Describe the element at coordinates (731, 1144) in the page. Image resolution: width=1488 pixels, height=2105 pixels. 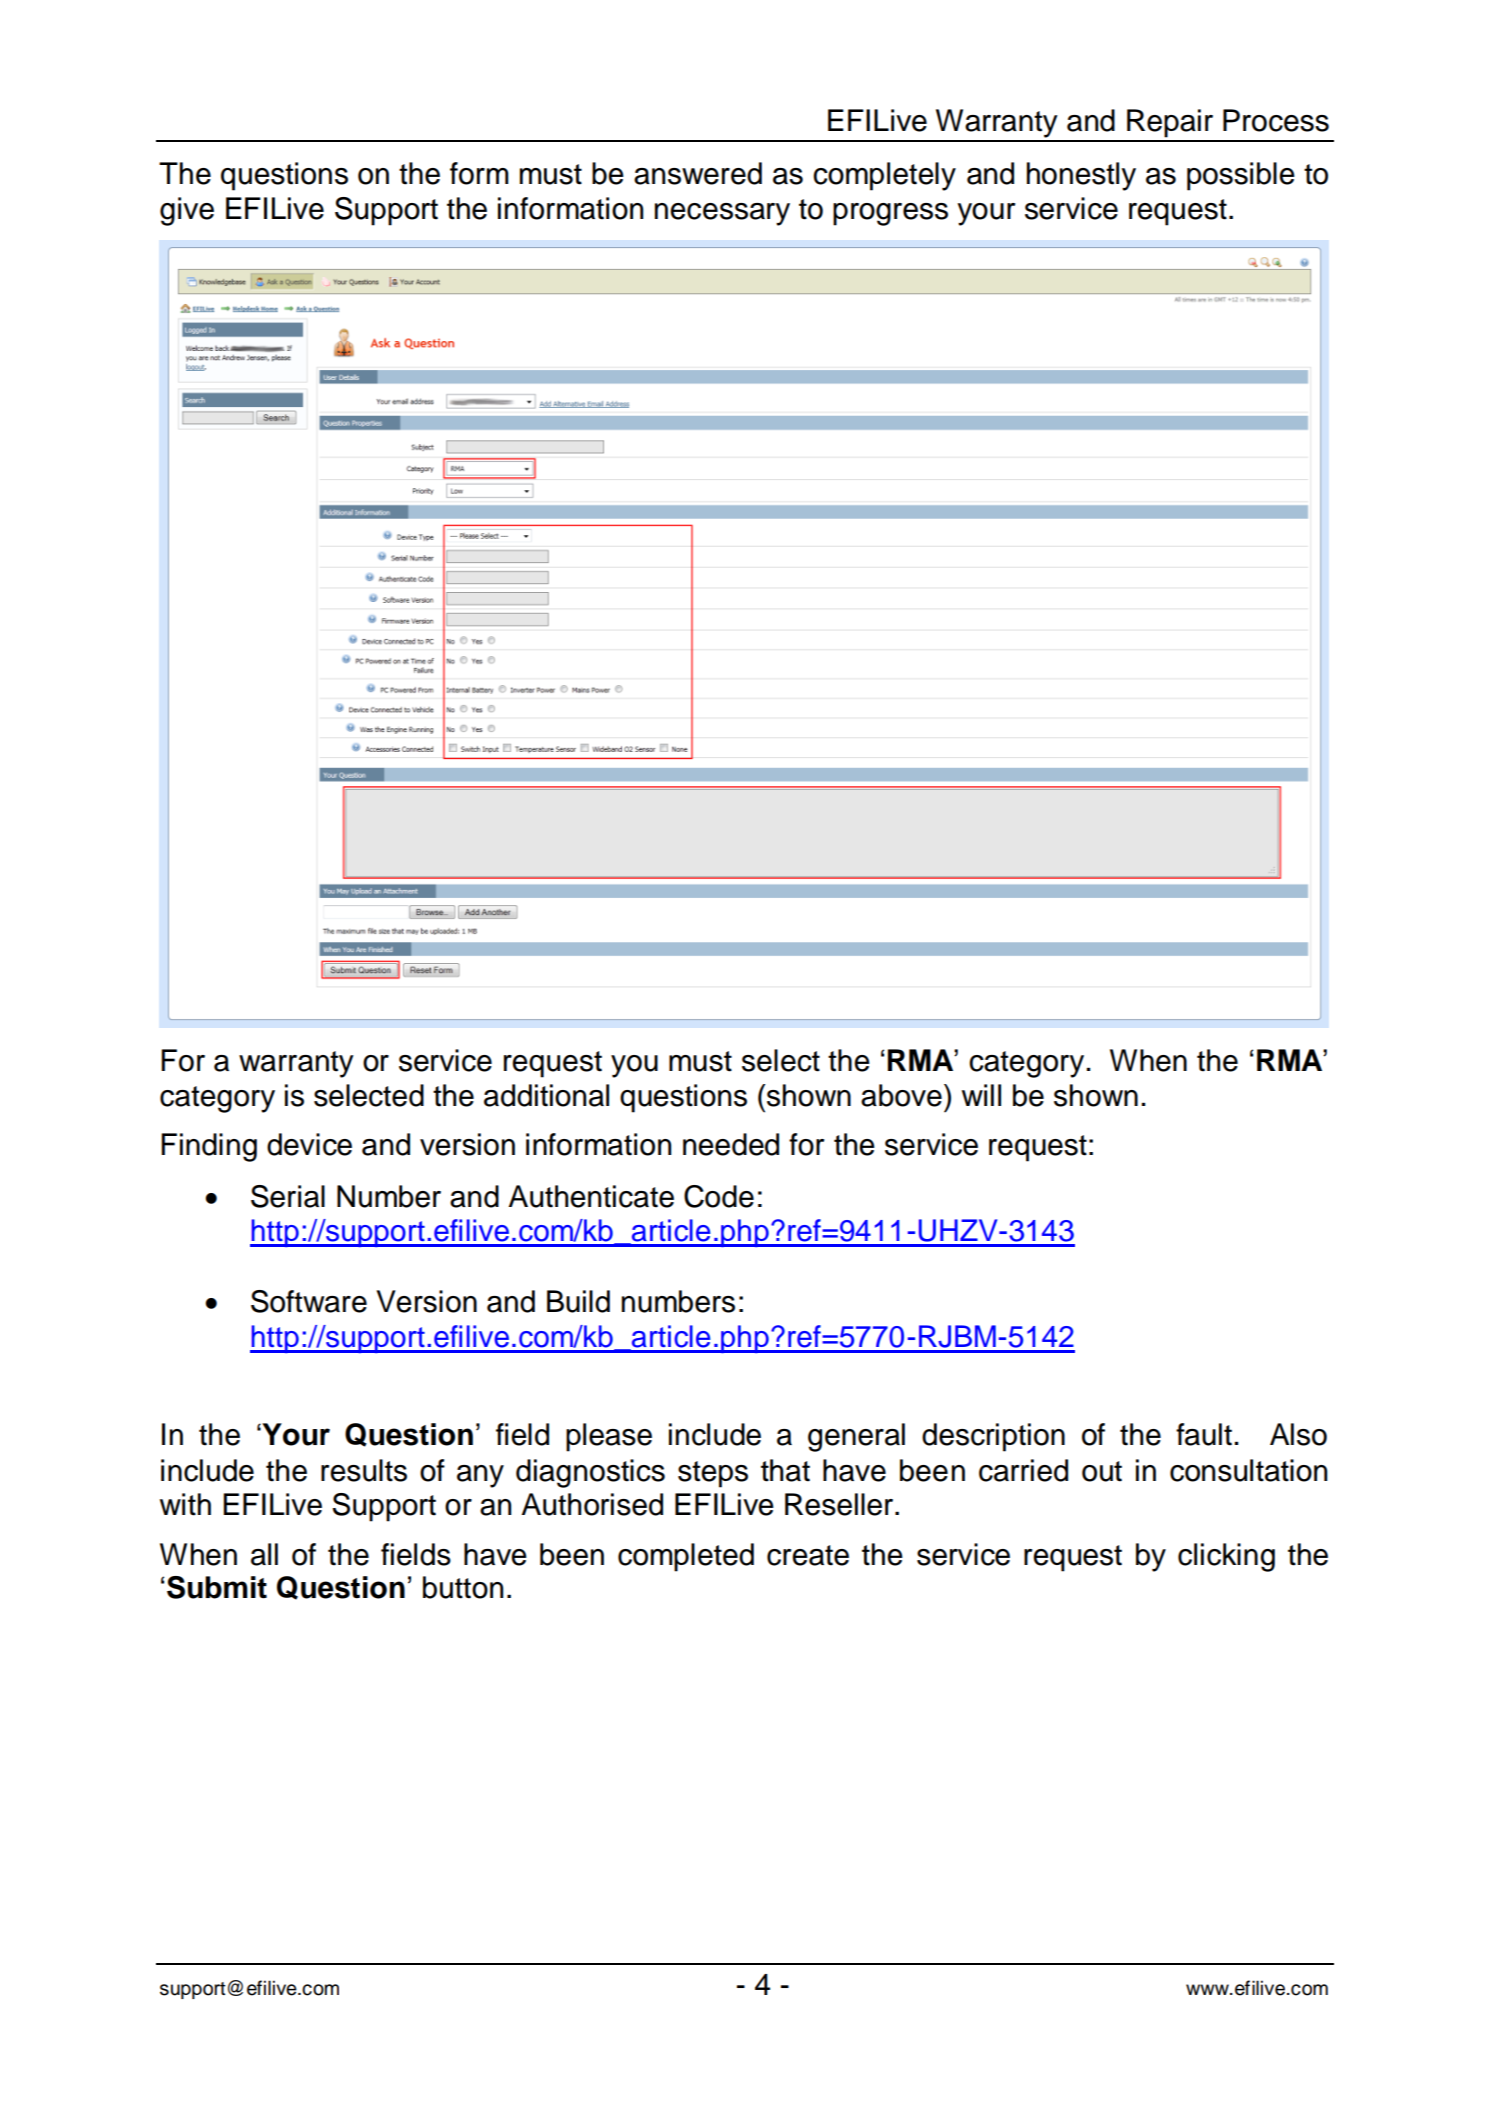
I see `needed` at that location.
